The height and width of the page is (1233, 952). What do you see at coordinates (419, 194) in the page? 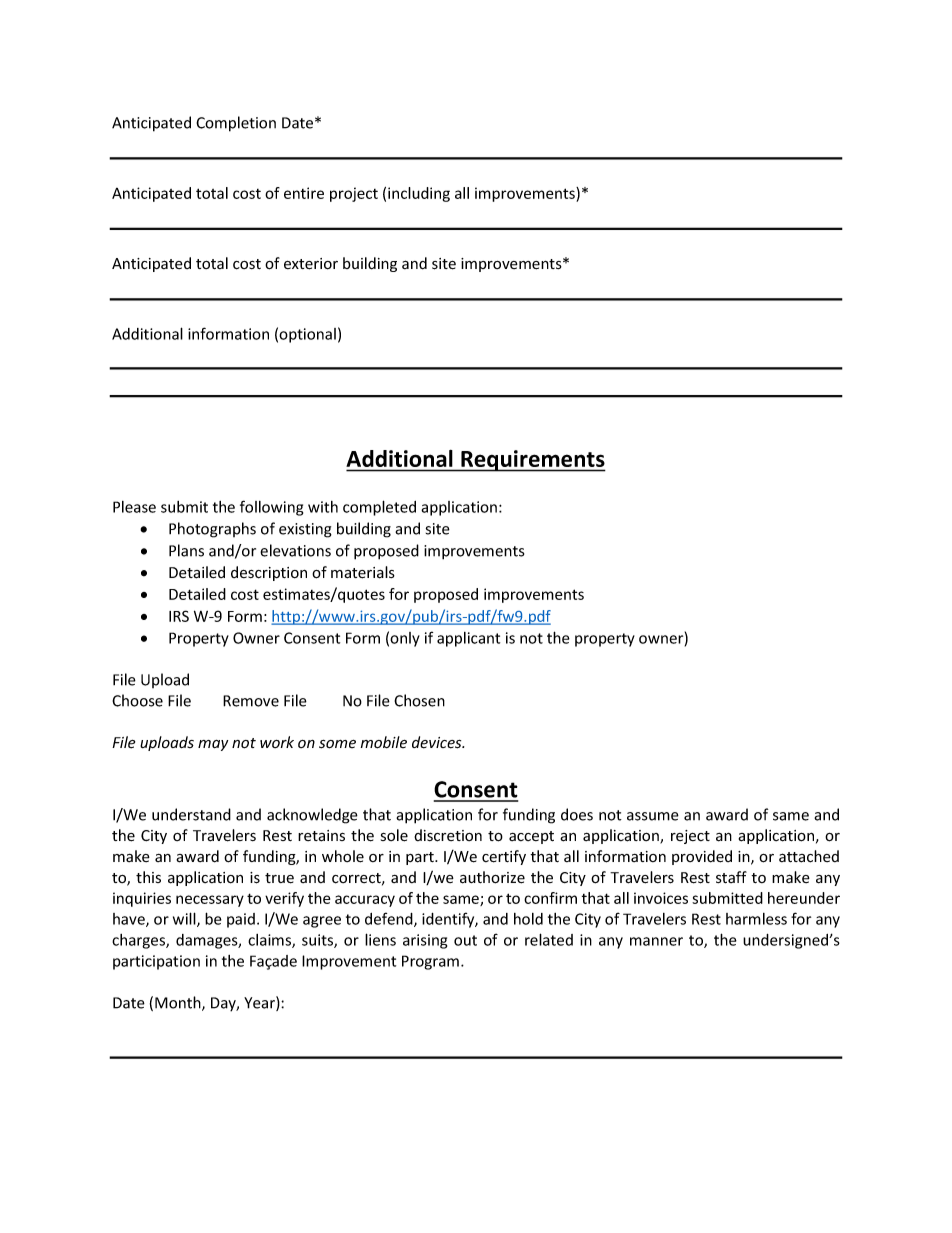
I see `including` at bounding box center [419, 194].
